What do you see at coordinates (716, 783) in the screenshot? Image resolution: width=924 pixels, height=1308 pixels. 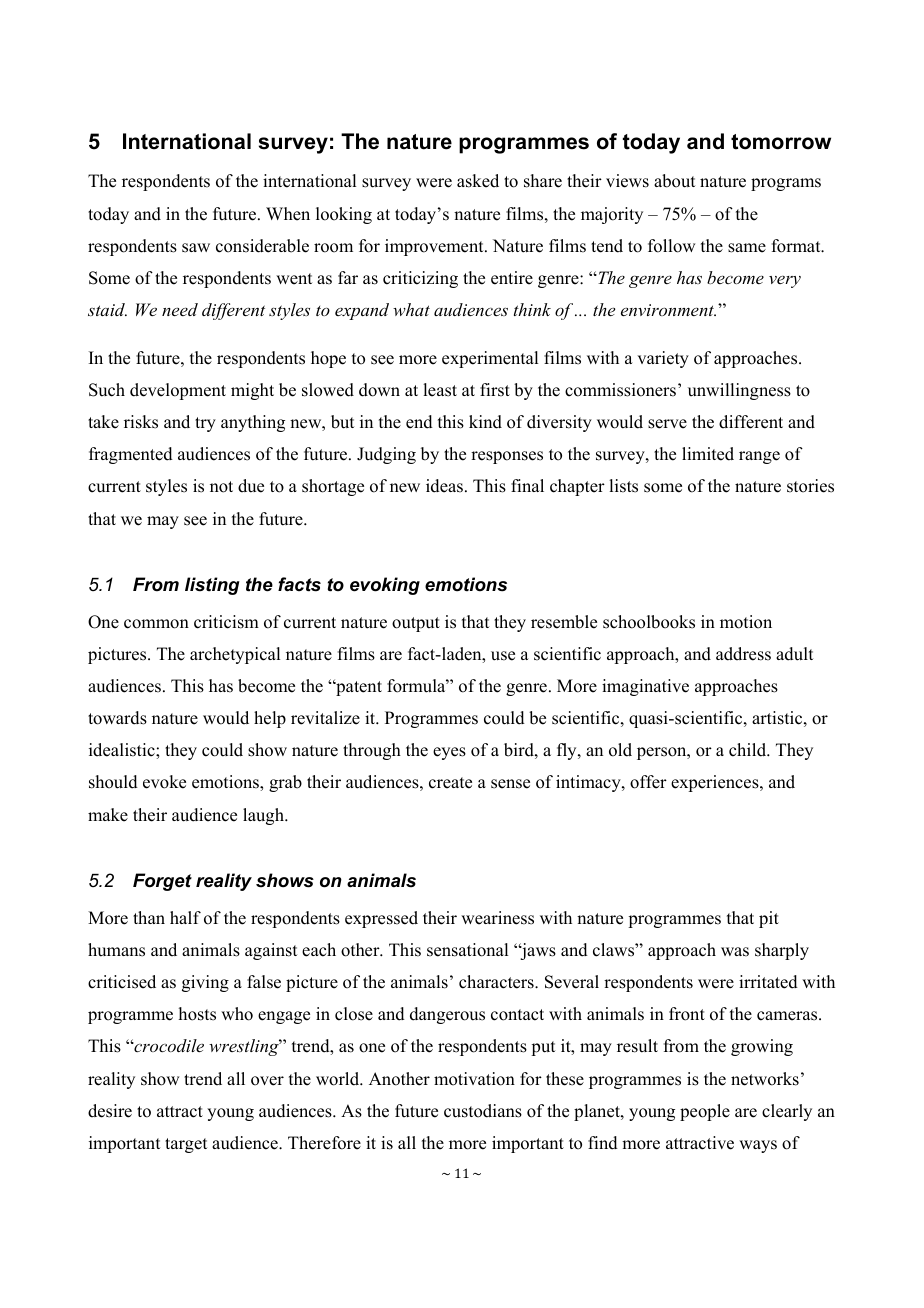 I see `experiences` at bounding box center [716, 783].
